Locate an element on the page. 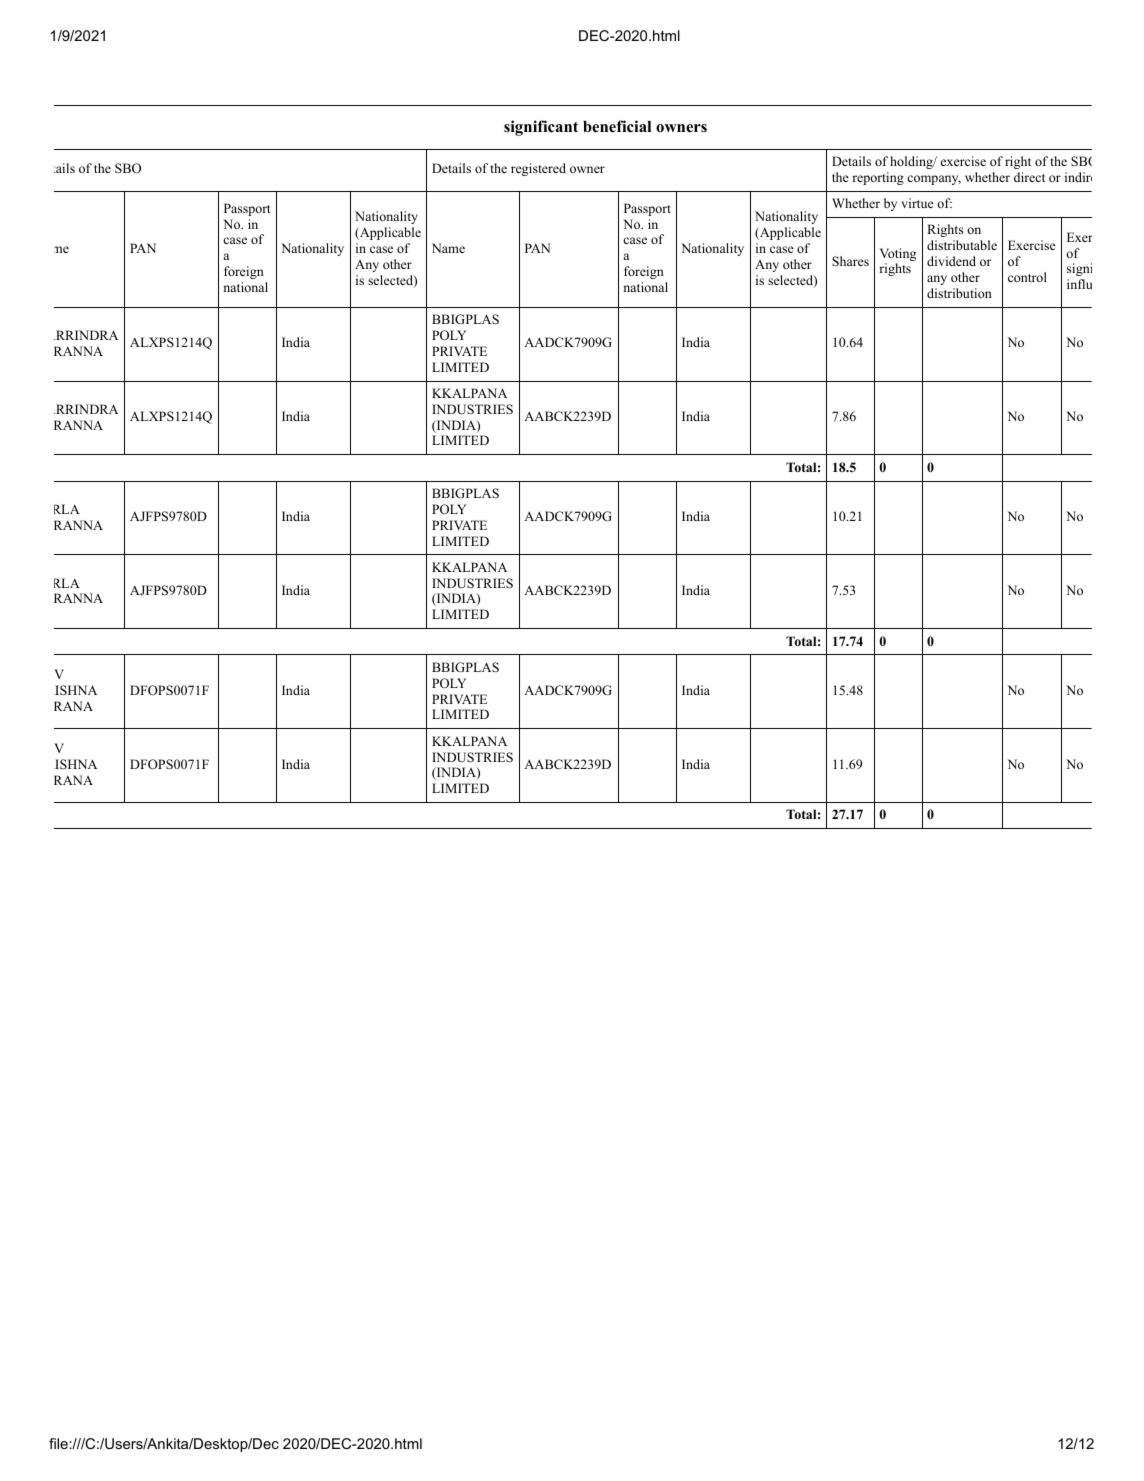  virtue is located at coordinates (917, 203).
